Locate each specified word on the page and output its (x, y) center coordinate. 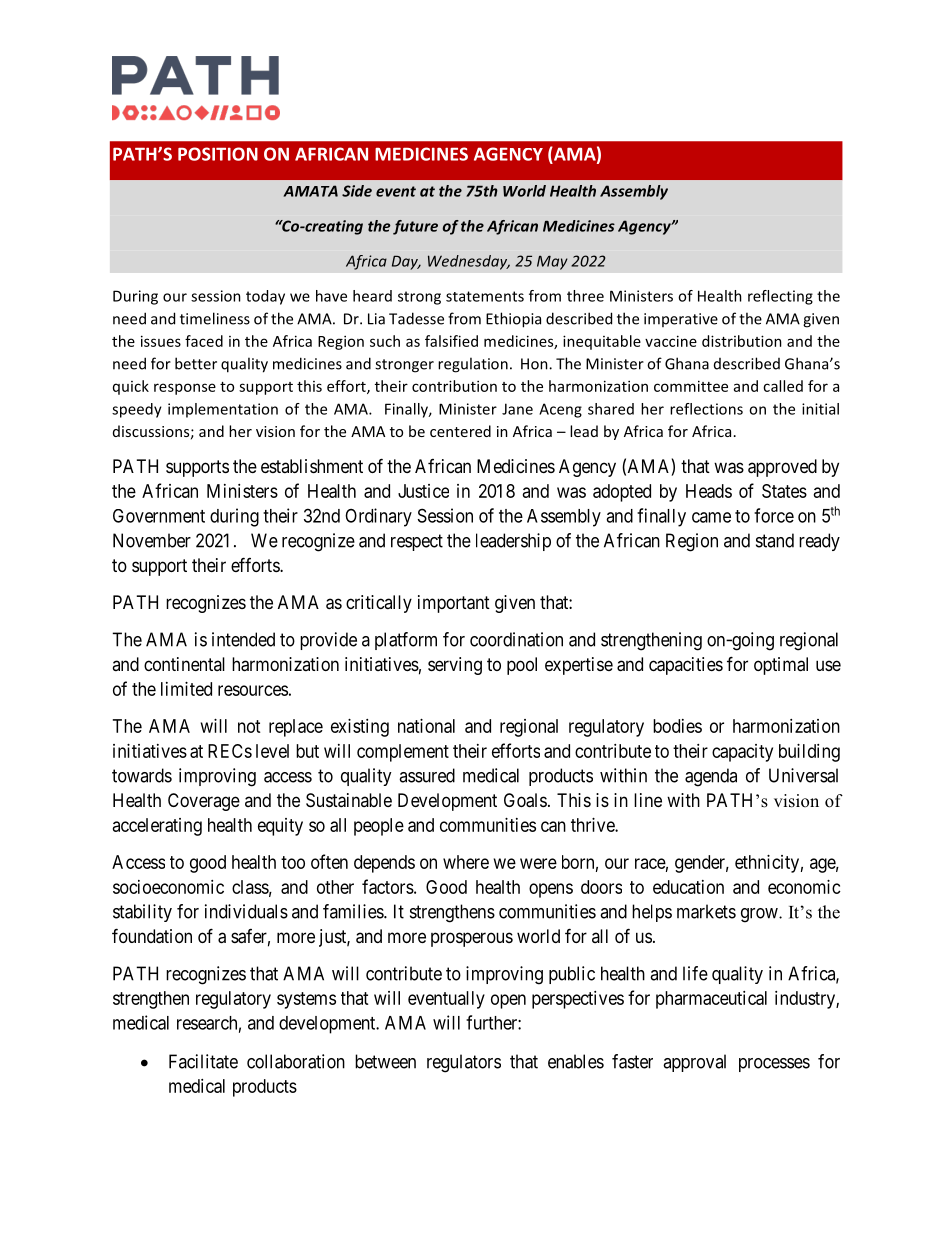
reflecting (780, 297)
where (466, 862)
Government (159, 516)
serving (455, 666)
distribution (742, 341)
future (415, 227)
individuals (246, 911)
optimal (781, 666)
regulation (473, 365)
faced (204, 341)
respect (417, 542)
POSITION (218, 154)
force (774, 515)
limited (186, 689)
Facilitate (203, 1061)
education (688, 887)
